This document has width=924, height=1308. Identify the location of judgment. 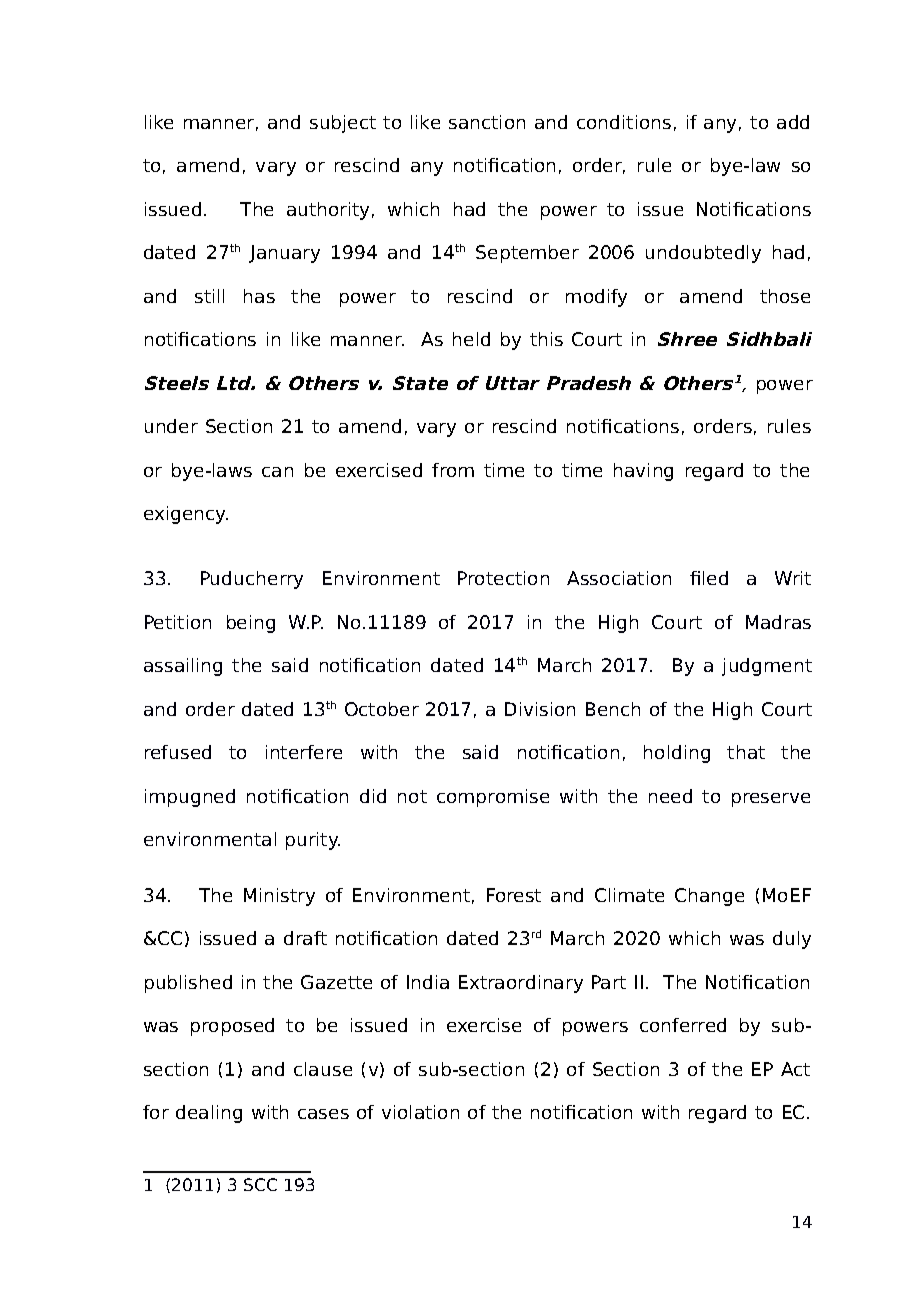
(767, 667).
